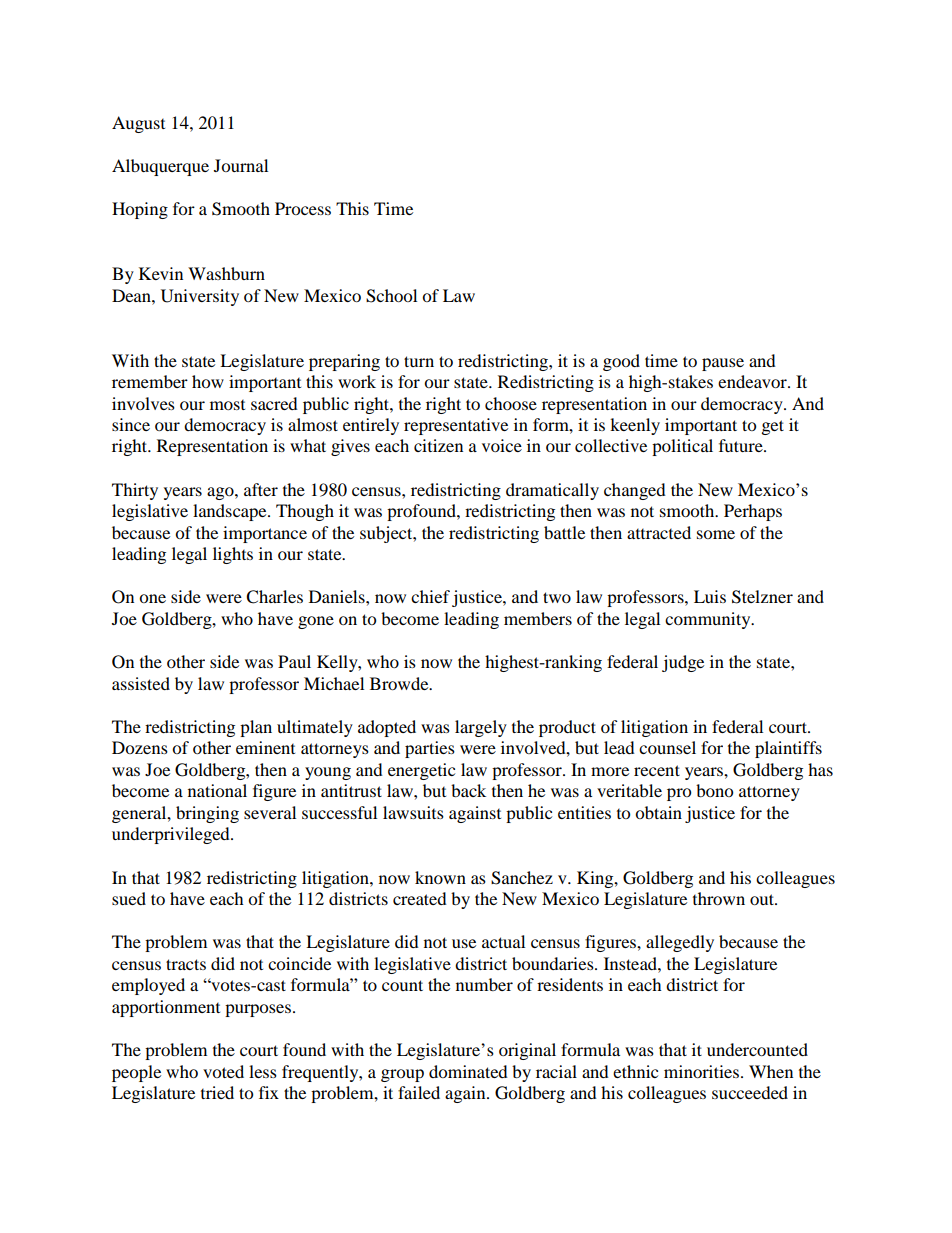  I want to click on voted, so click(223, 1071).
